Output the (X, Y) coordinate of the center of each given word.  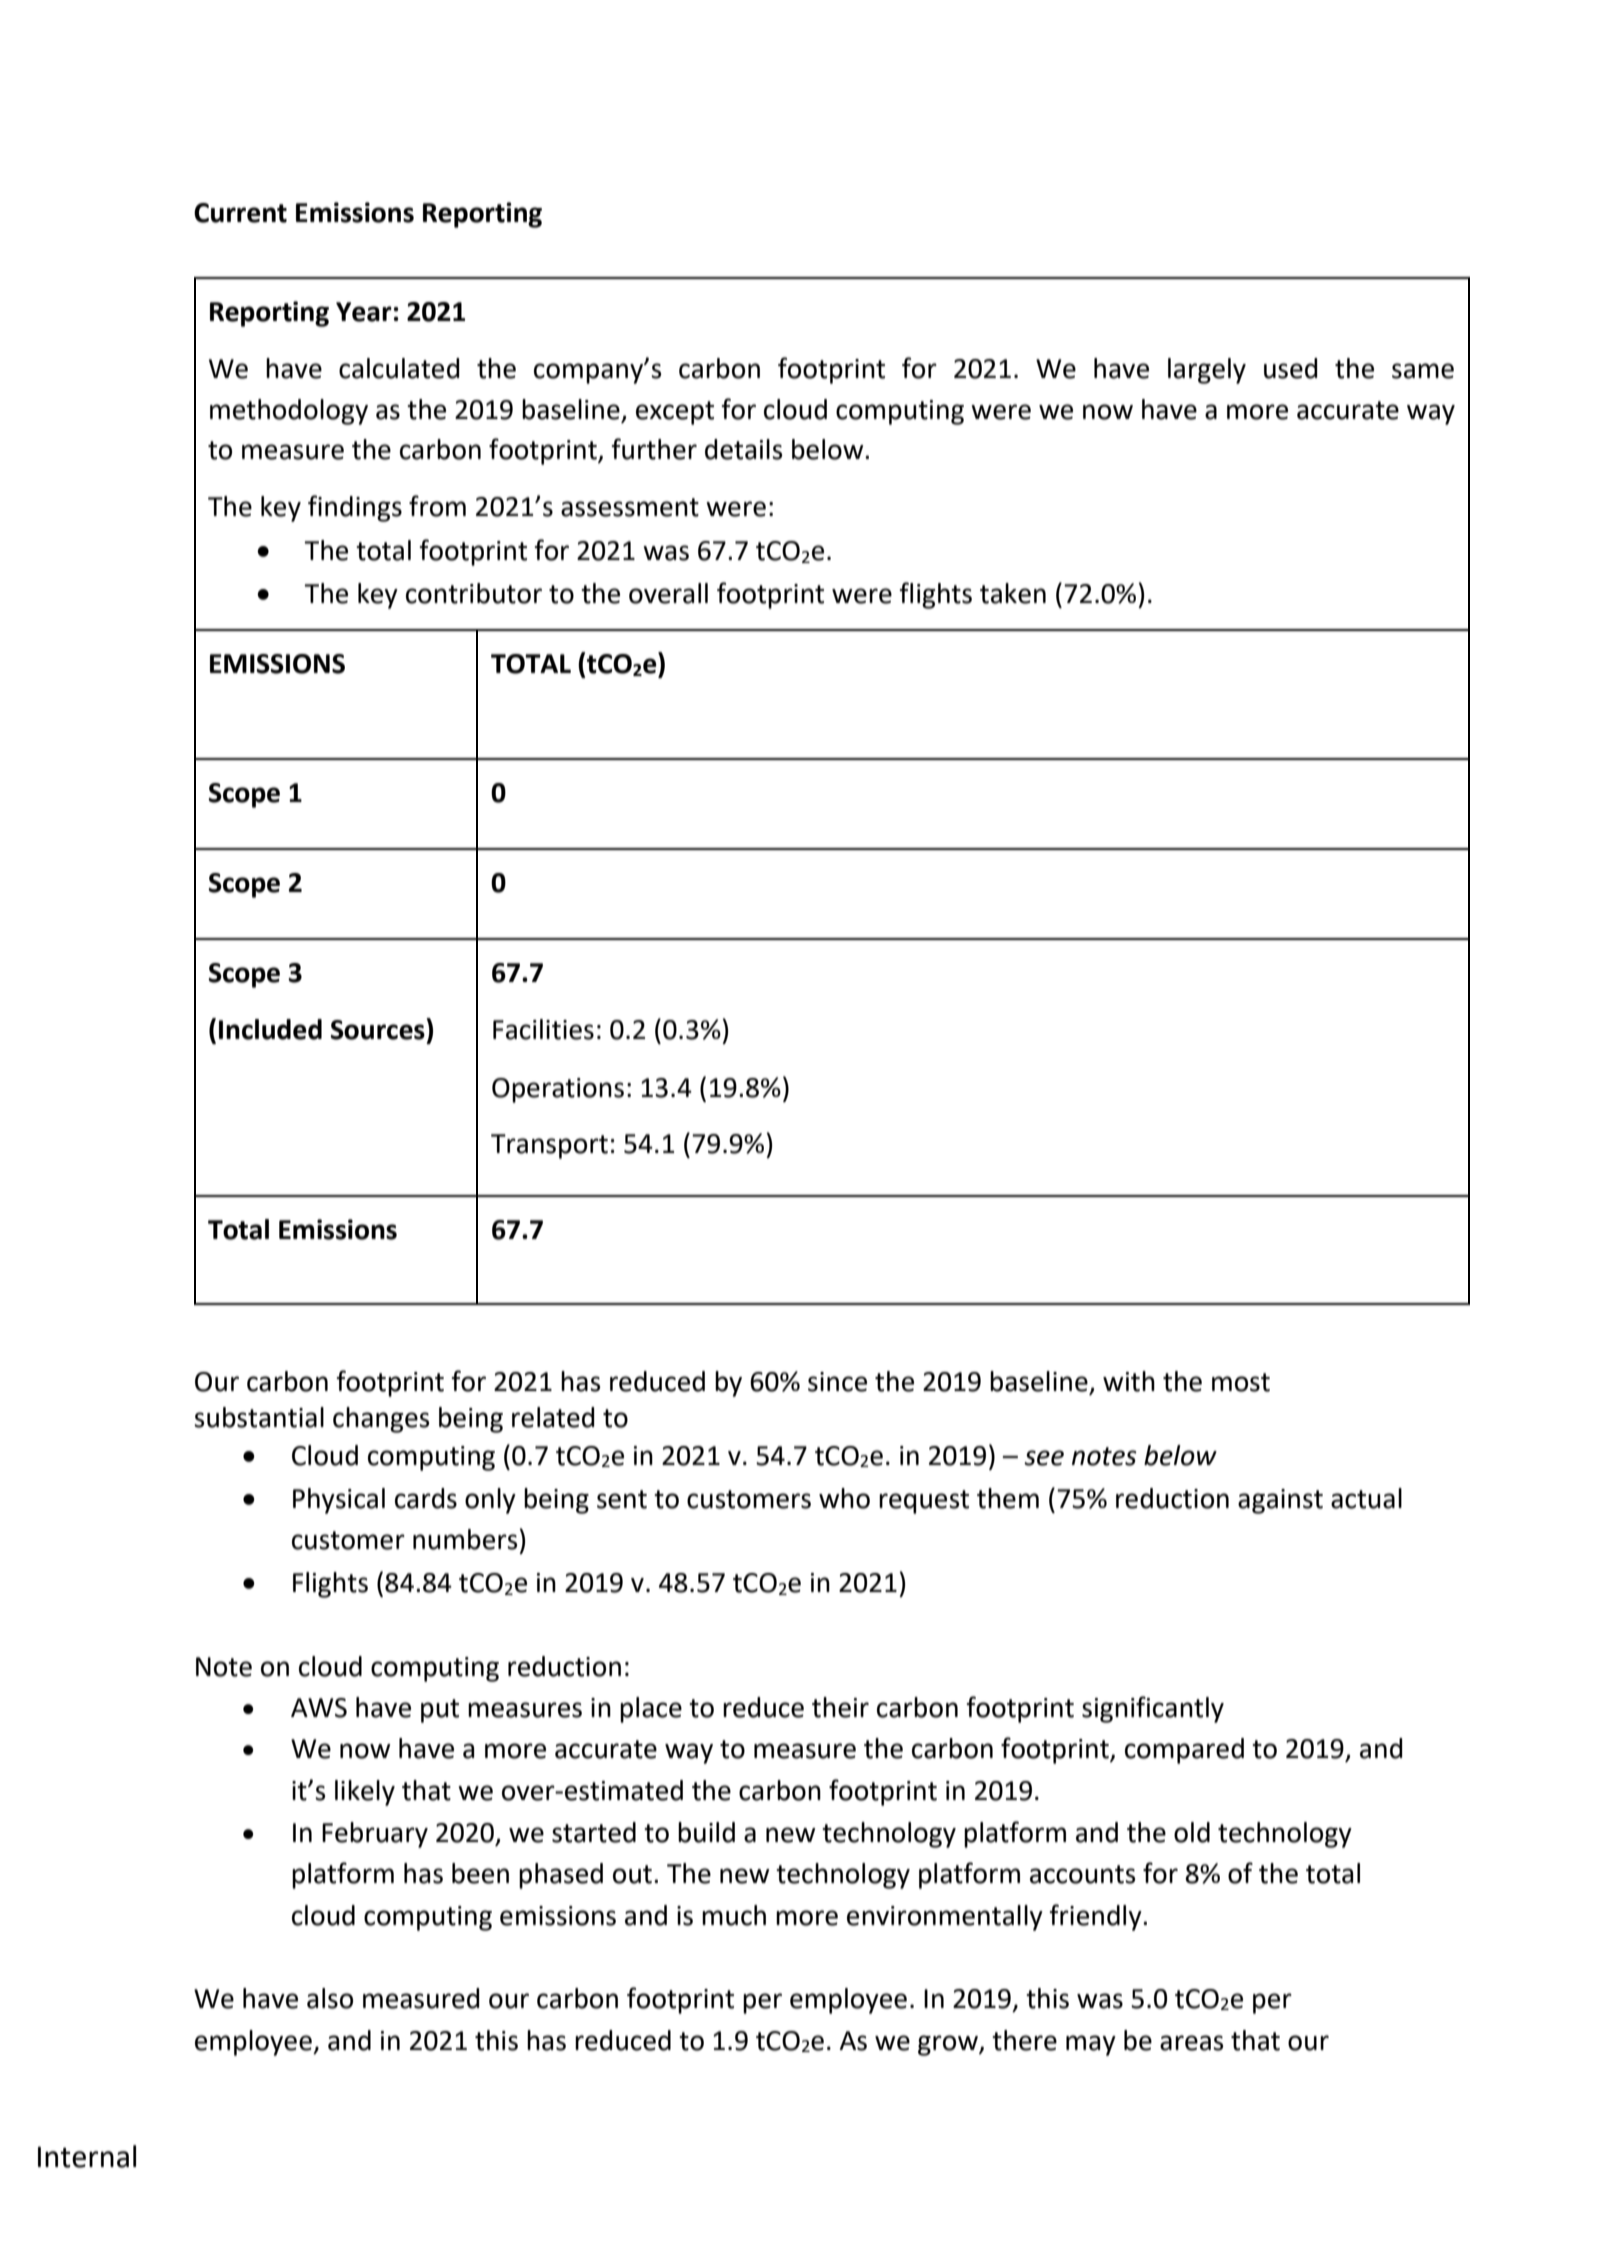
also (330, 1998)
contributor (474, 593)
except (675, 413)
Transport (549, 1146)
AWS (319, 1708)
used (1291, 368)
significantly (1153, 1709)
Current (240, 213)
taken (1013, 593)
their (840, 1707)
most (1241, 1382)
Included (270, 1029)
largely (1207, 371)
